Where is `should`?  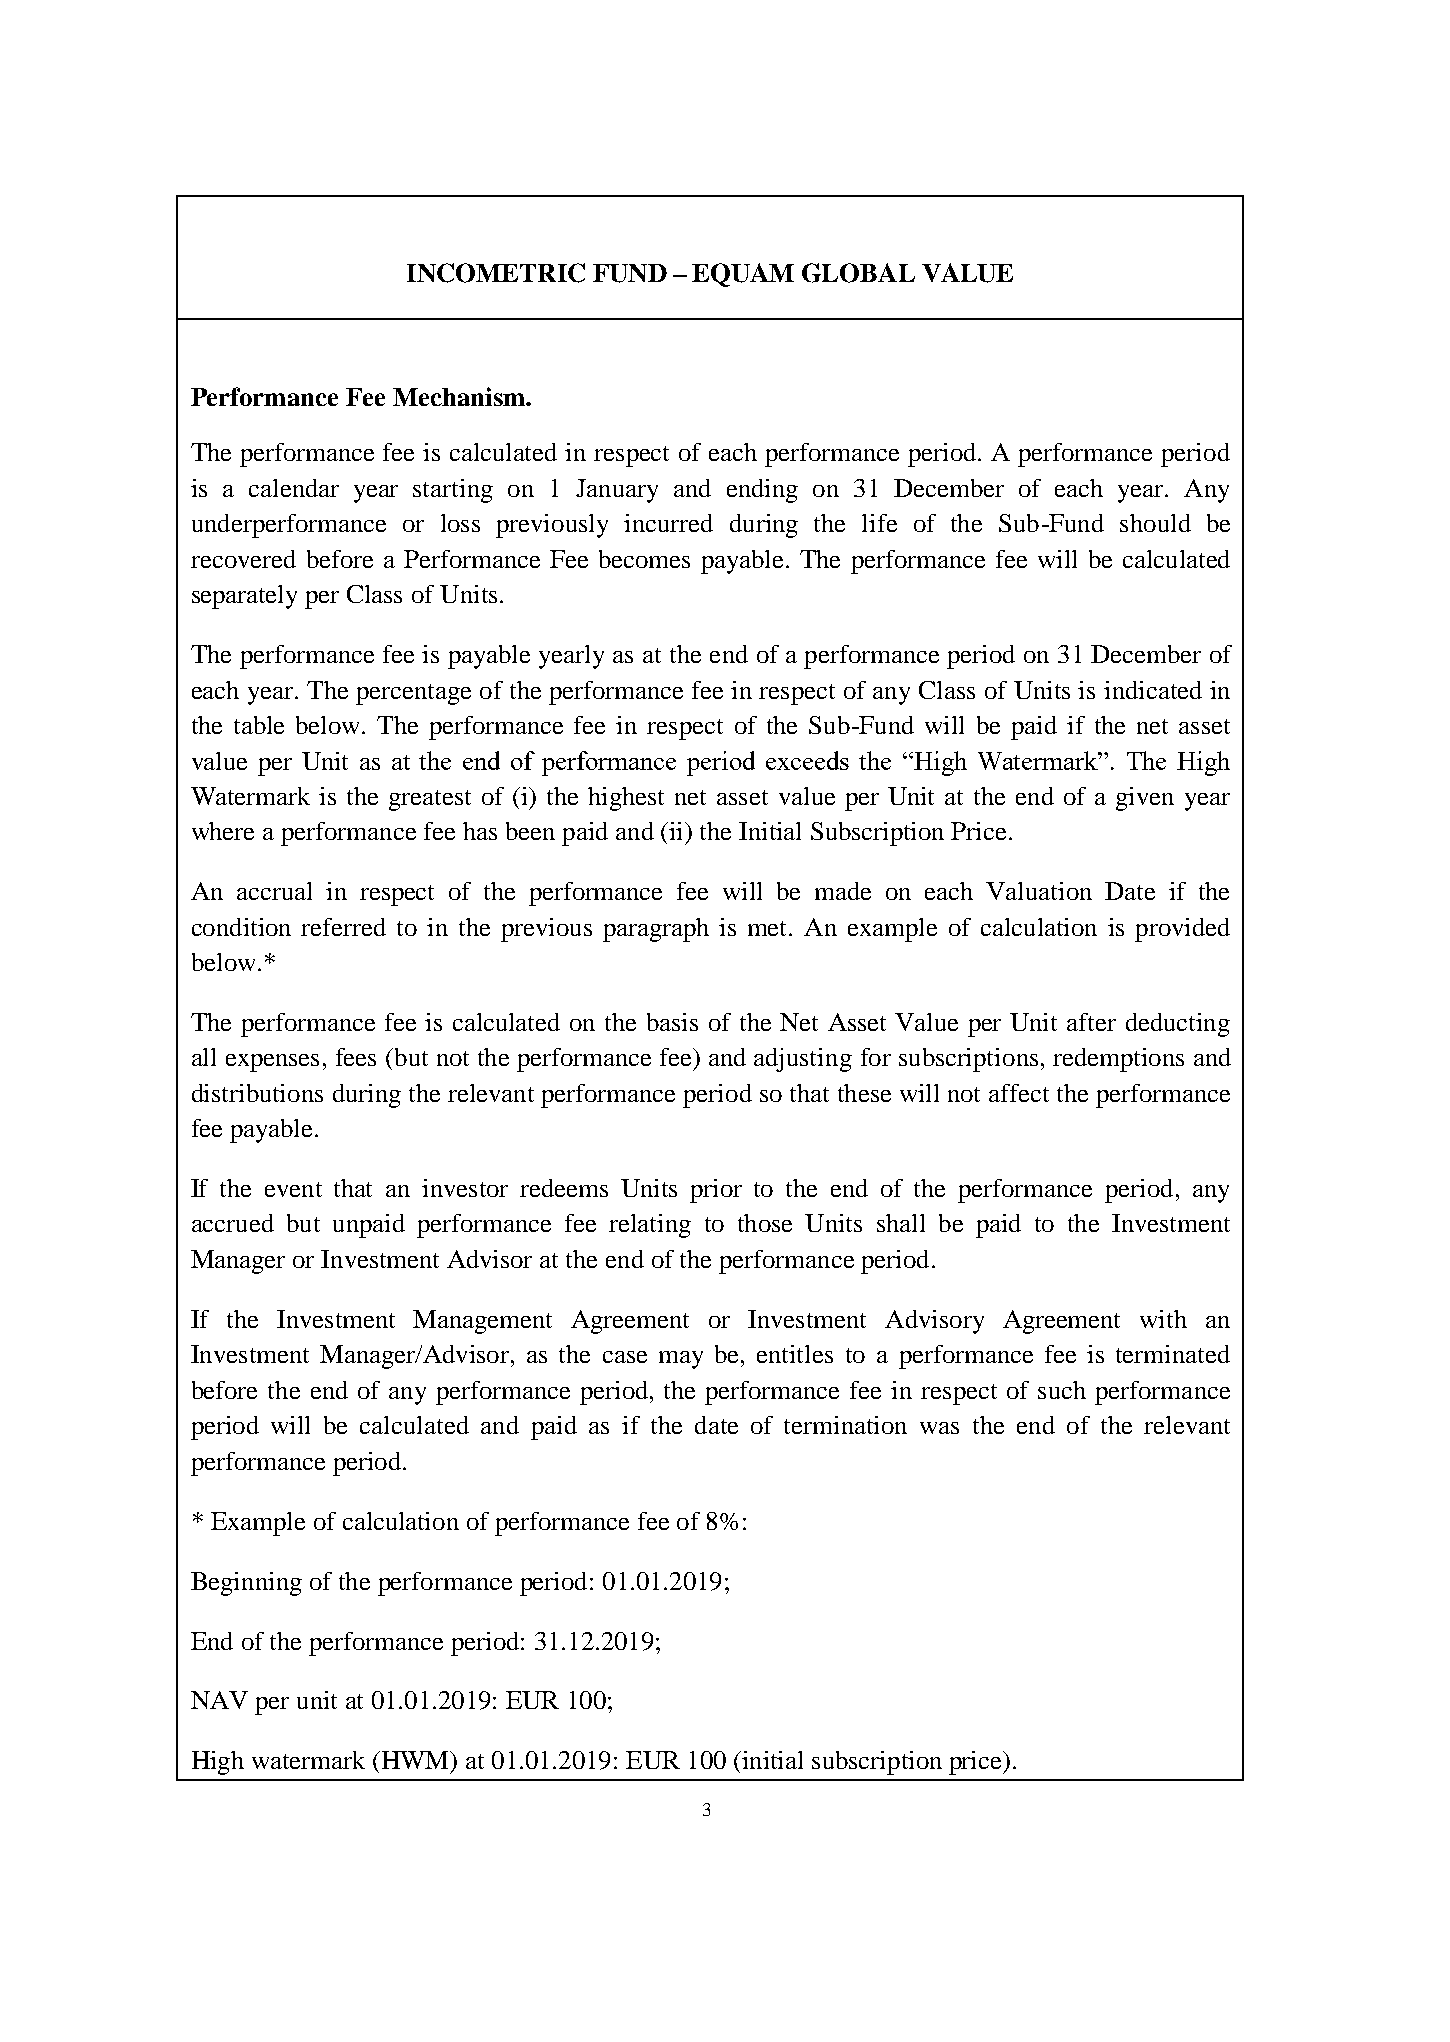
should is located at coordinates (1155, 523).
